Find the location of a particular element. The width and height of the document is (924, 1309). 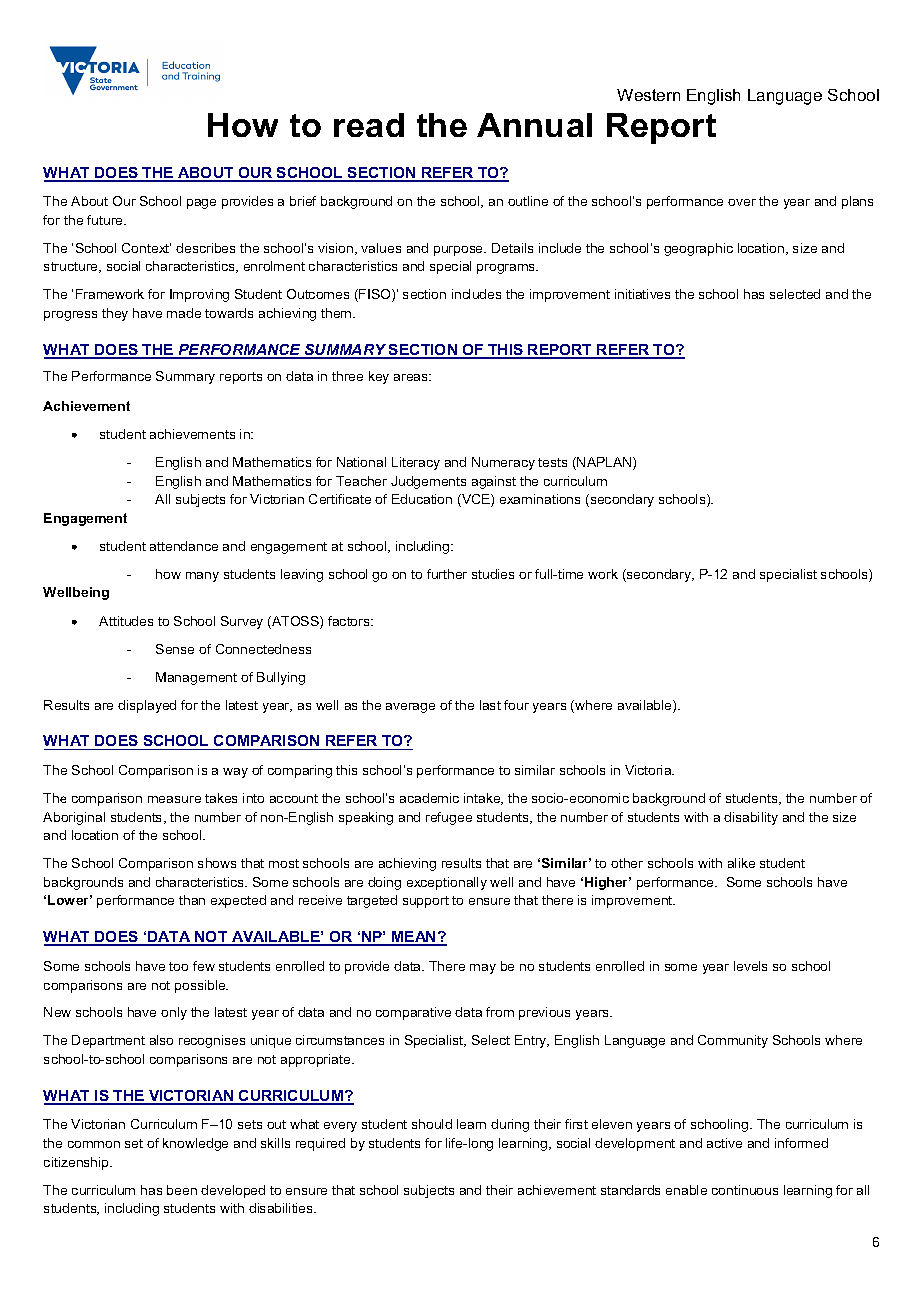

refugee is located at coordinates (449, 818).
